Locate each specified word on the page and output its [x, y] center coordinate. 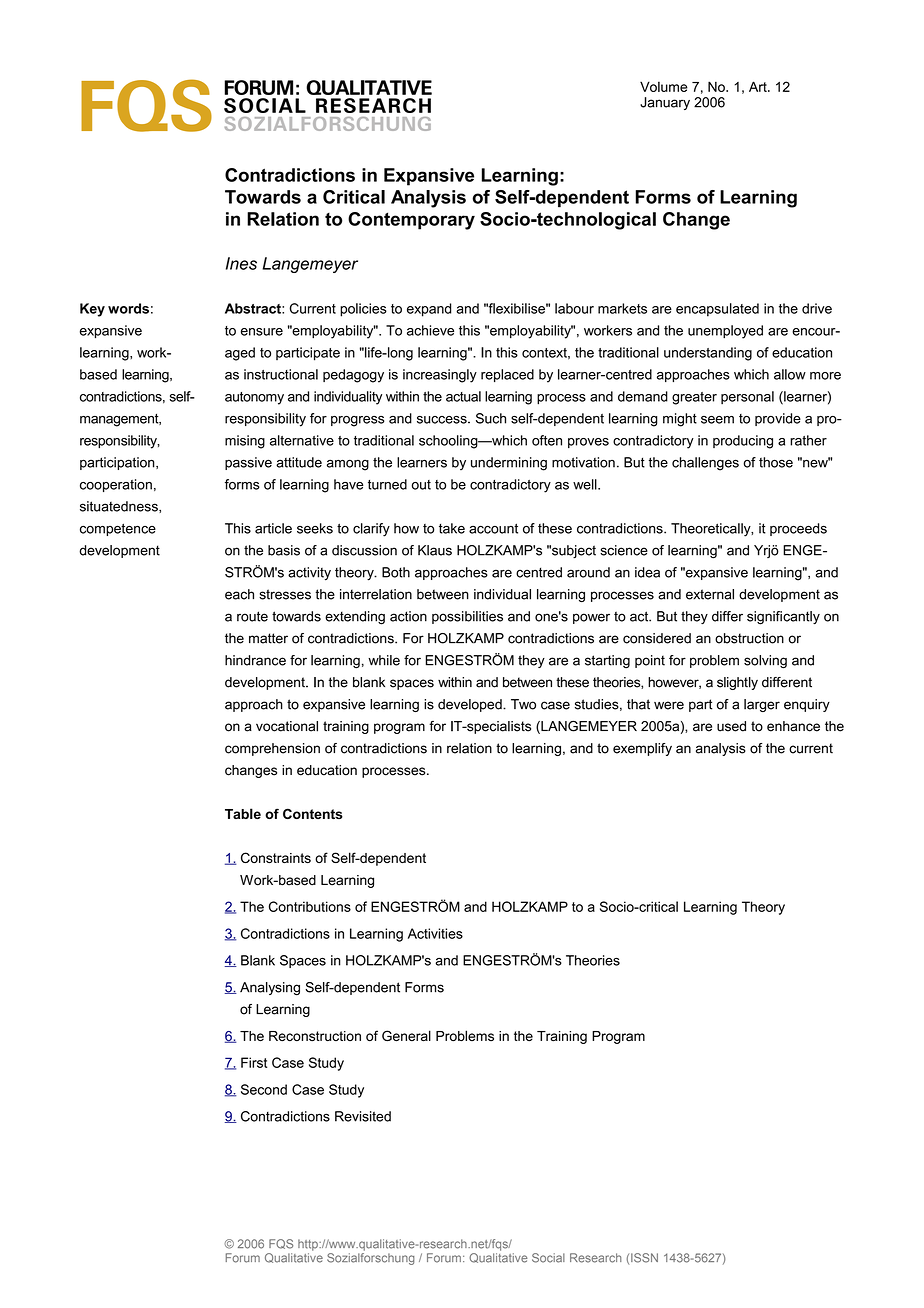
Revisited [363, 1116]
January [665, 103]
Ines [241, 263]
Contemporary [411, 221]
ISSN [644, 1258]
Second [264, 1089]
